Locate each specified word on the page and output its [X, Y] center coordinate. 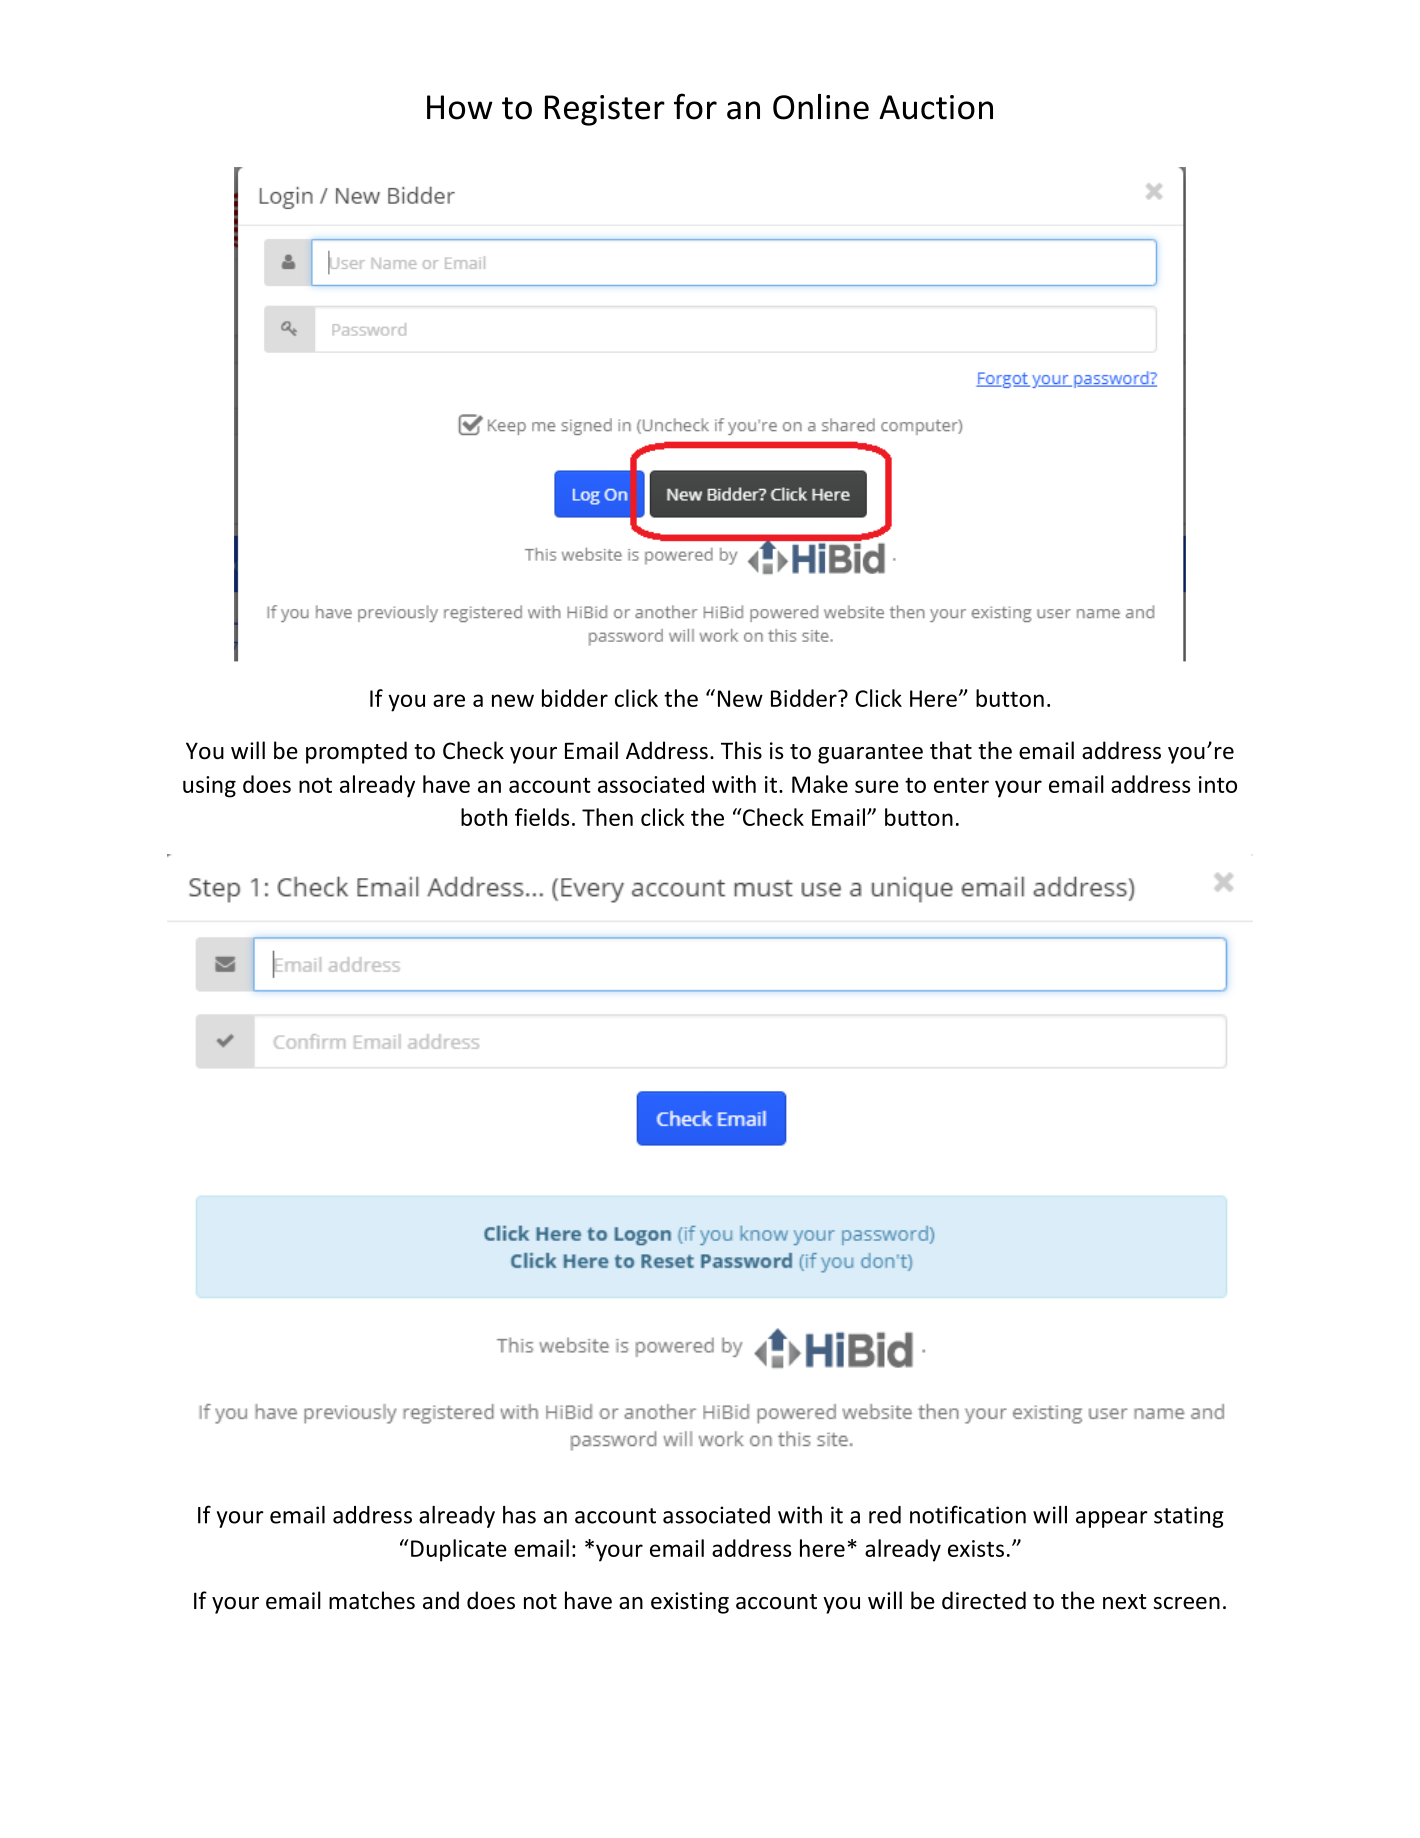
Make [820, 784]
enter [961, 785]
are [449, 700]
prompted [356, 752]
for [695, 106]
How [460, 107]
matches [372, 1600]
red [885, 1515]
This [741, 750]
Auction [936, 107]
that [951, 750]
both [484, 817]
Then [607, 817]
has [519, 1515]
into [1218, 784]
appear [1112, 1519]
